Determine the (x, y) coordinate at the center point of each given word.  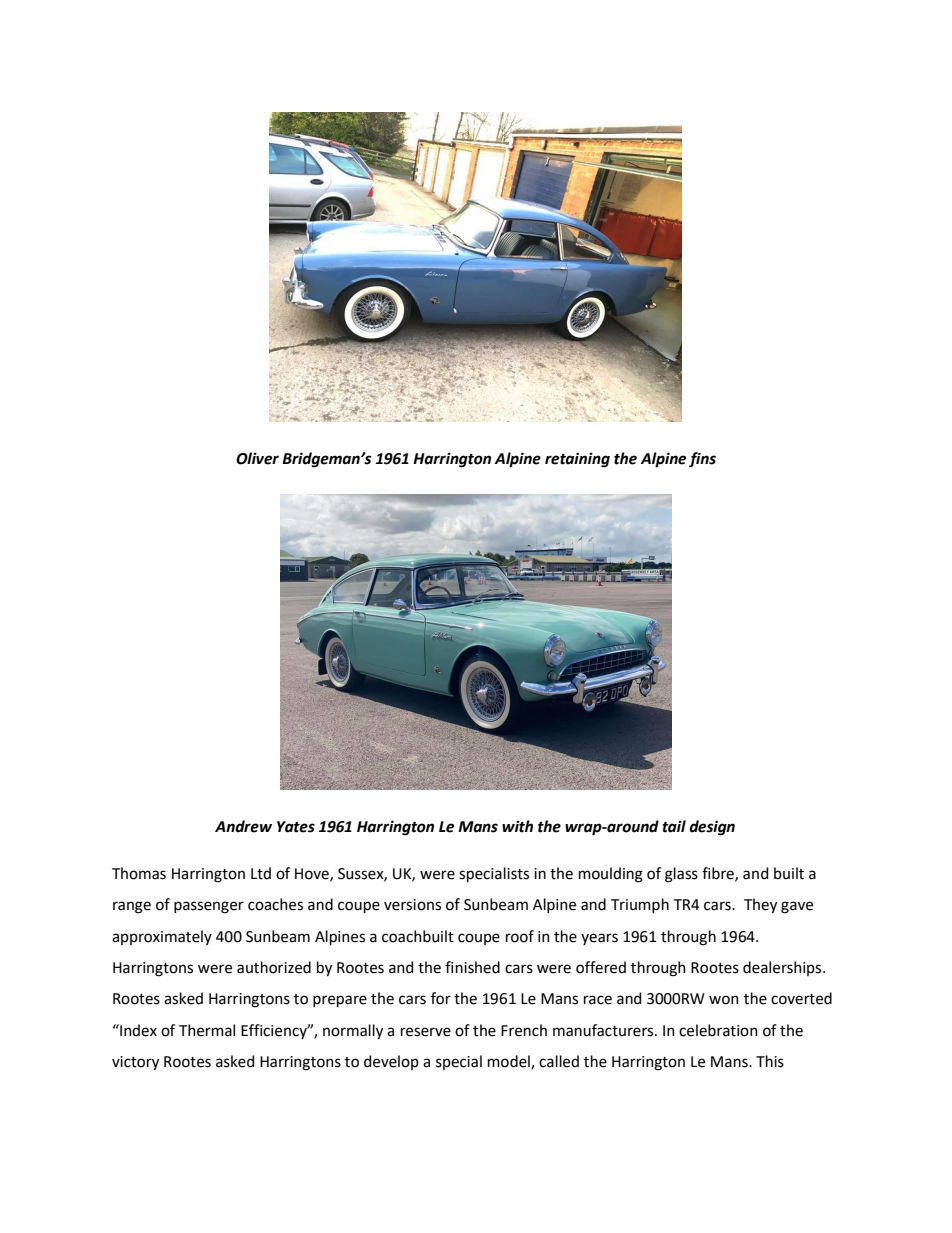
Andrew (243, 826)
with (517, 826)
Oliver (257, 458)
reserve (426, 1032)
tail (674, 826)
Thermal (207, 1030)
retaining (577, 460)
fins (702, 460)
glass (681, 875)
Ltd (261, 873)
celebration (718, 1030)
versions (412, 905)
